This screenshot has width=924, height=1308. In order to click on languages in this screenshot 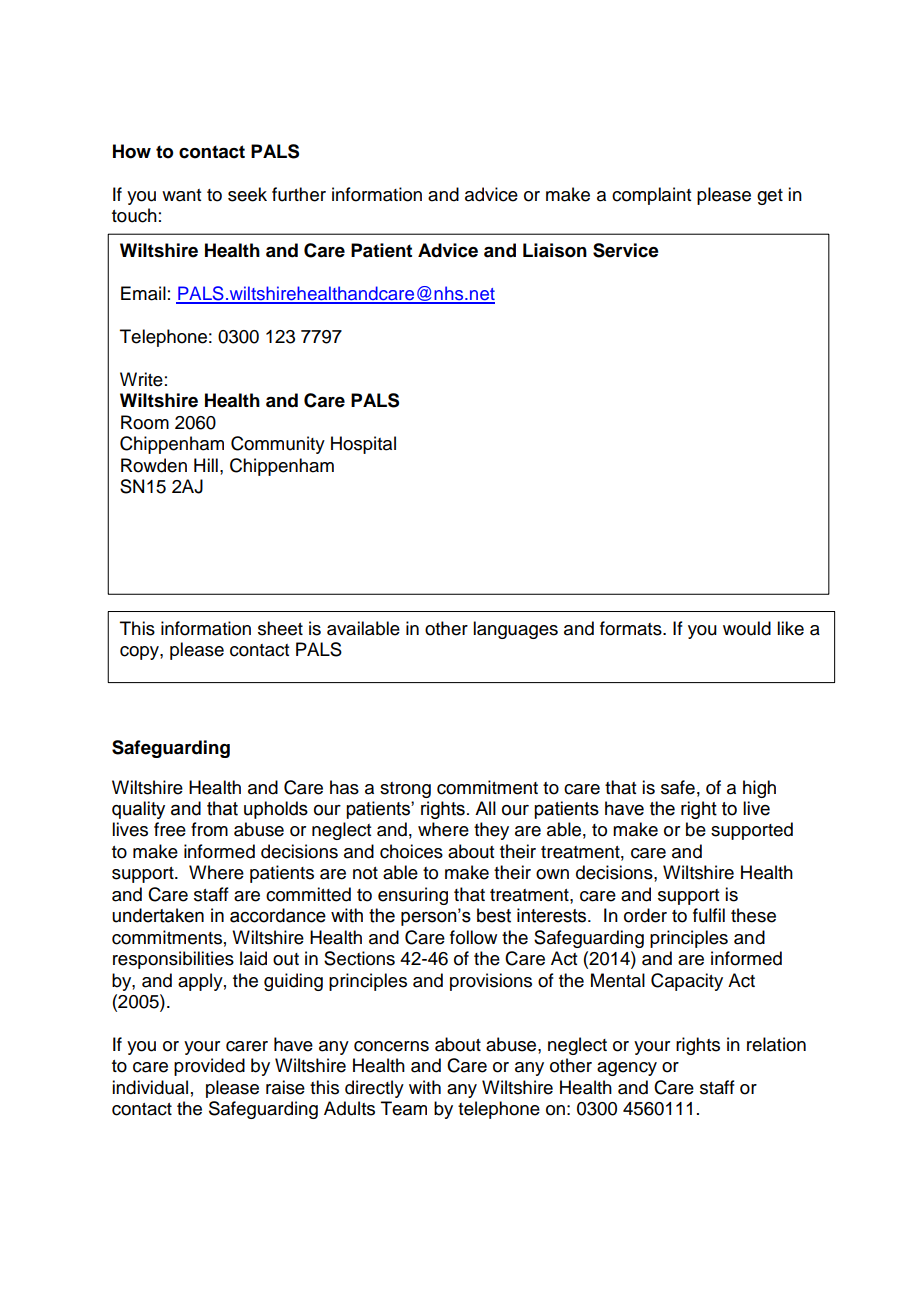, I will do `click(515, 630)`.
